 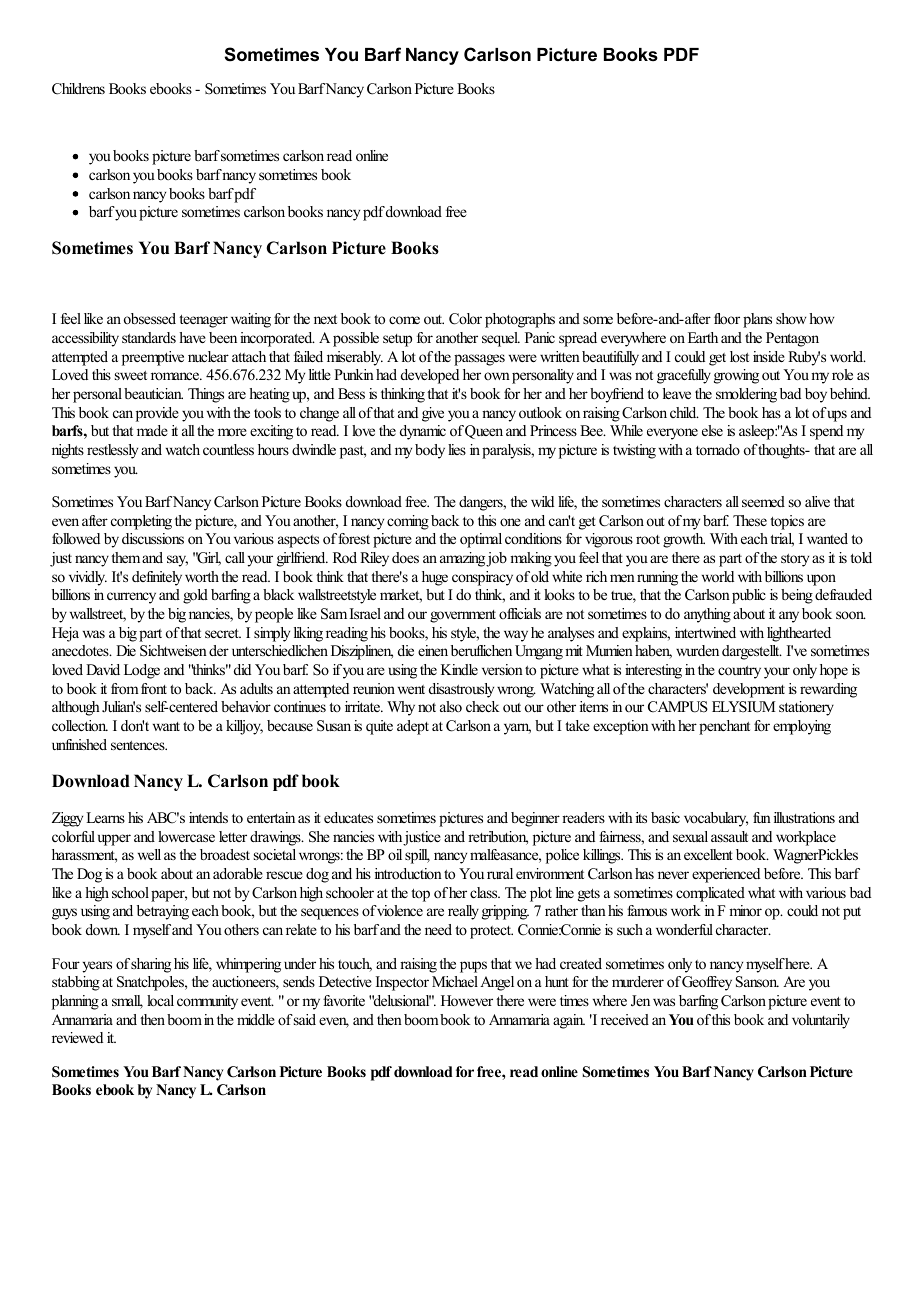 I want to click on coming, so click(x=408, y=522).
